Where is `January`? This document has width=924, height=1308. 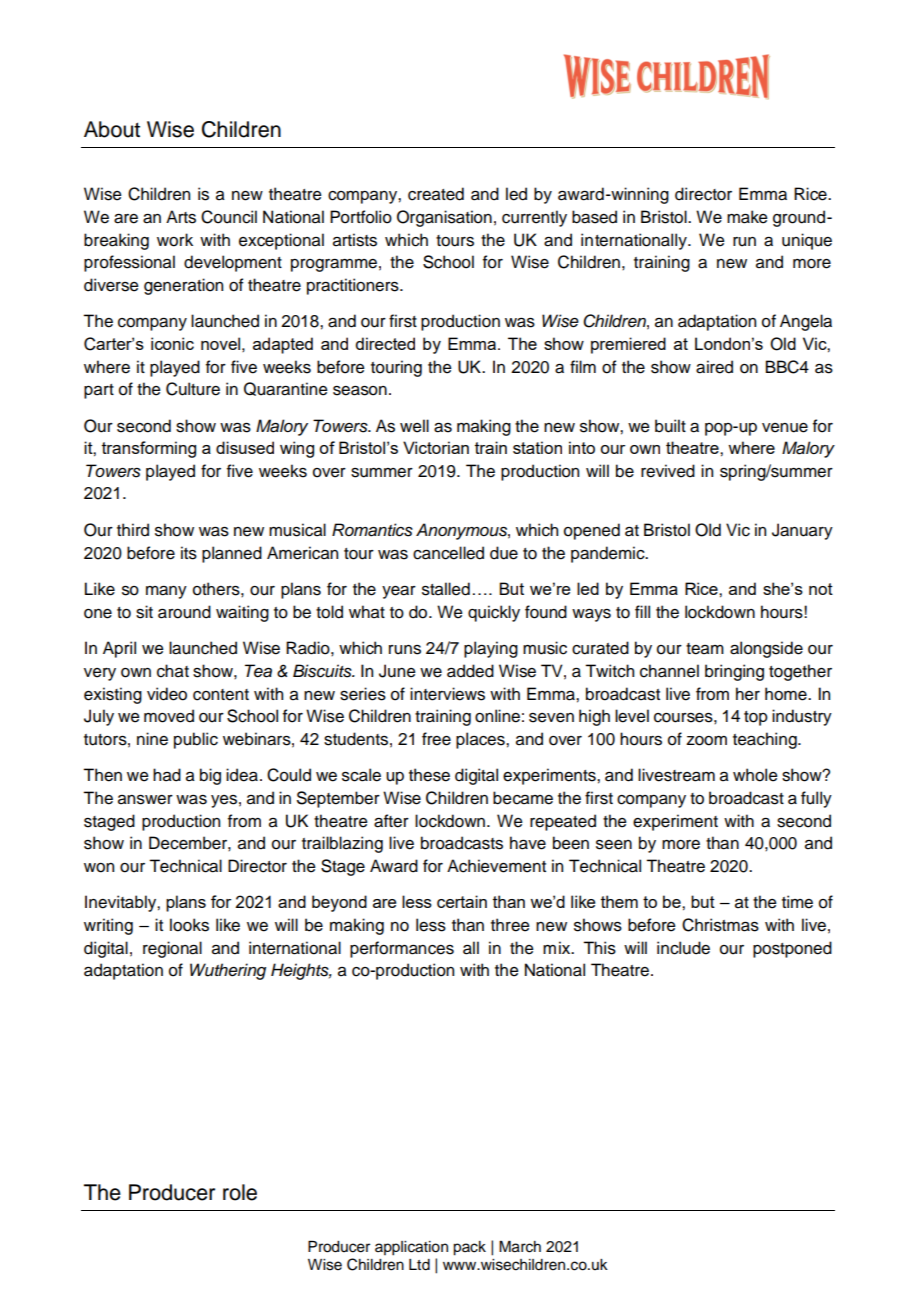 January is located at coordinates (802, 531).
